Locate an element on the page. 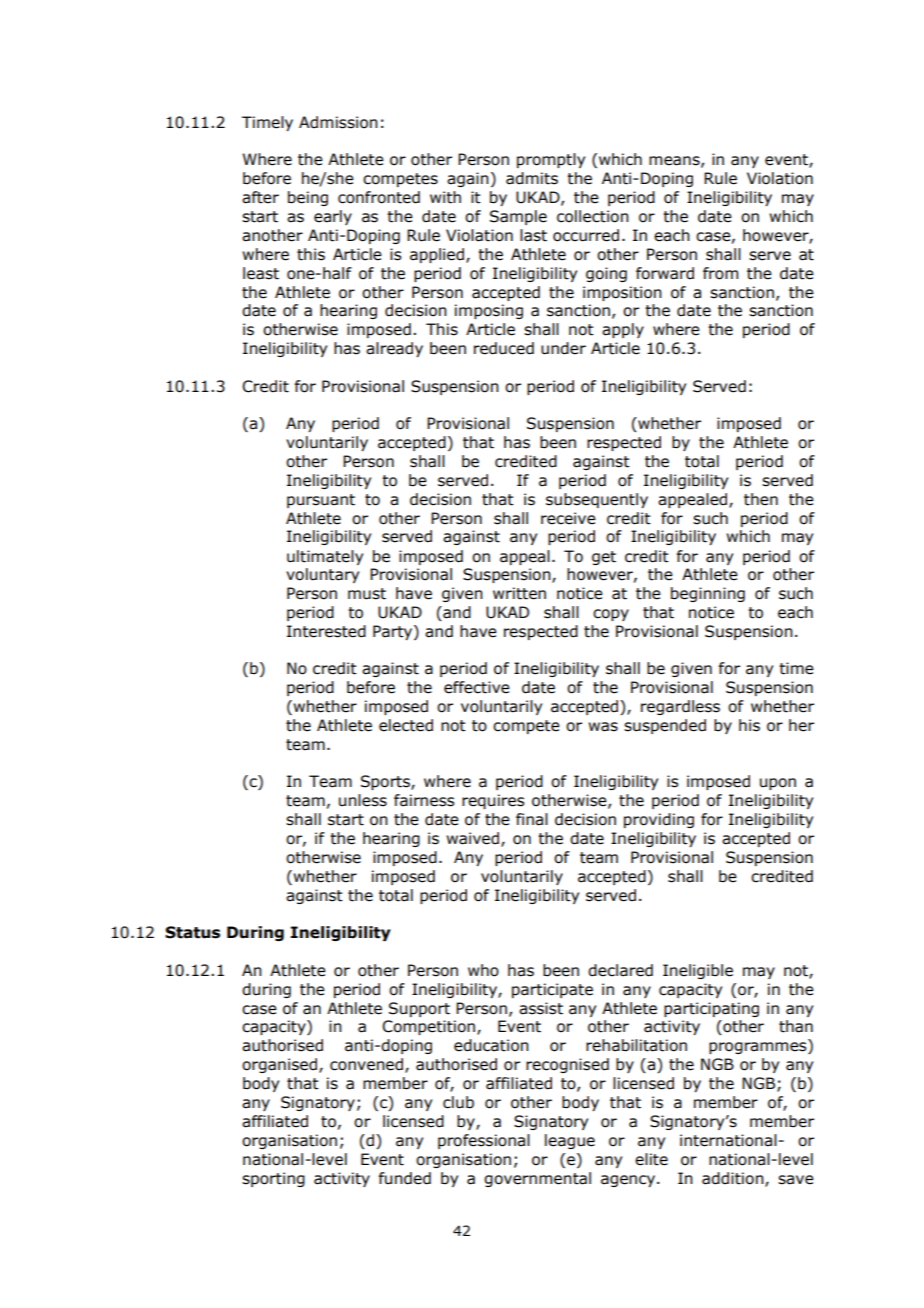  waived is located at coordinates (474, 839).
